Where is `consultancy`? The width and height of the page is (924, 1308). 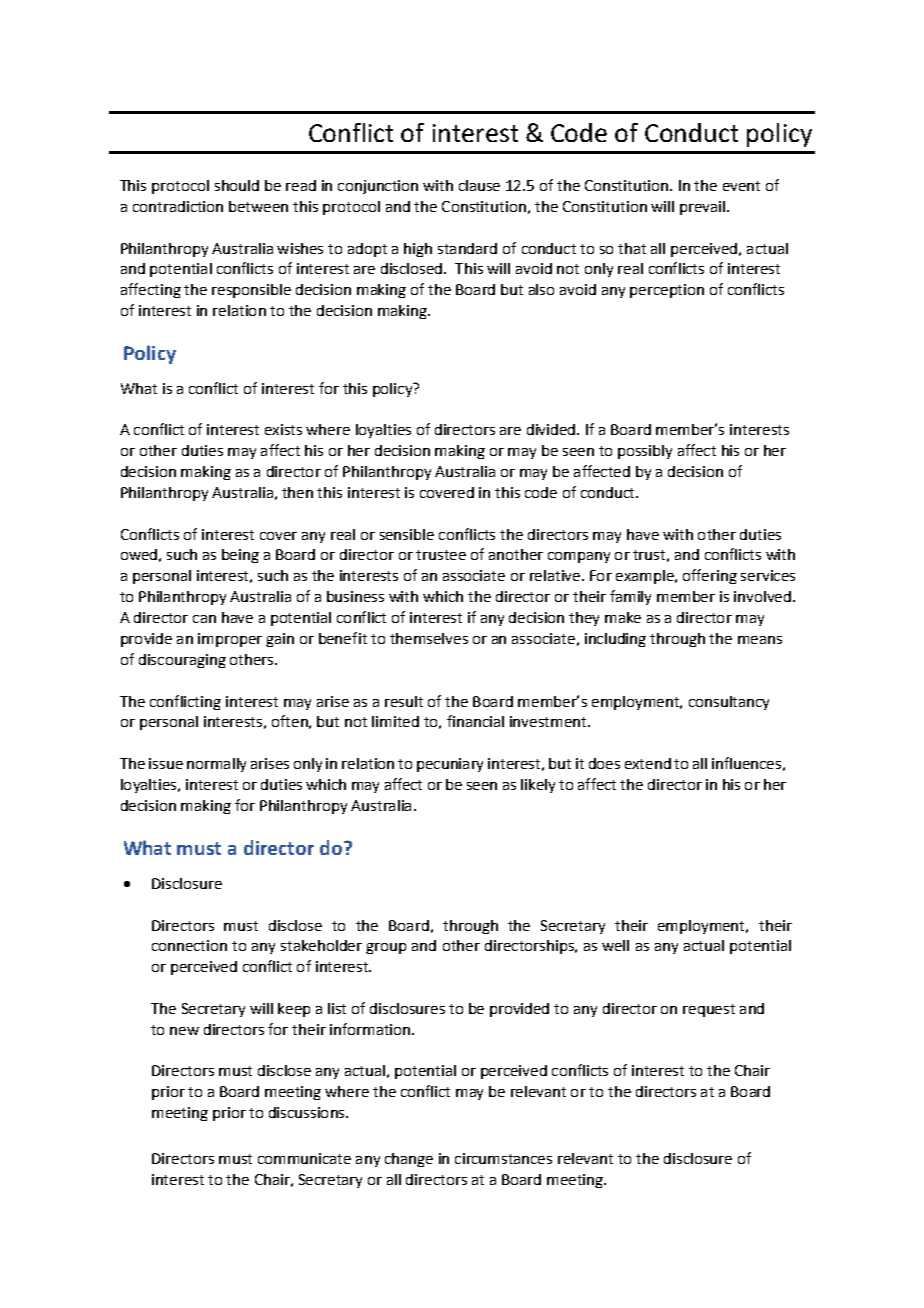
consultancy is located at coordinates (729, 703).
